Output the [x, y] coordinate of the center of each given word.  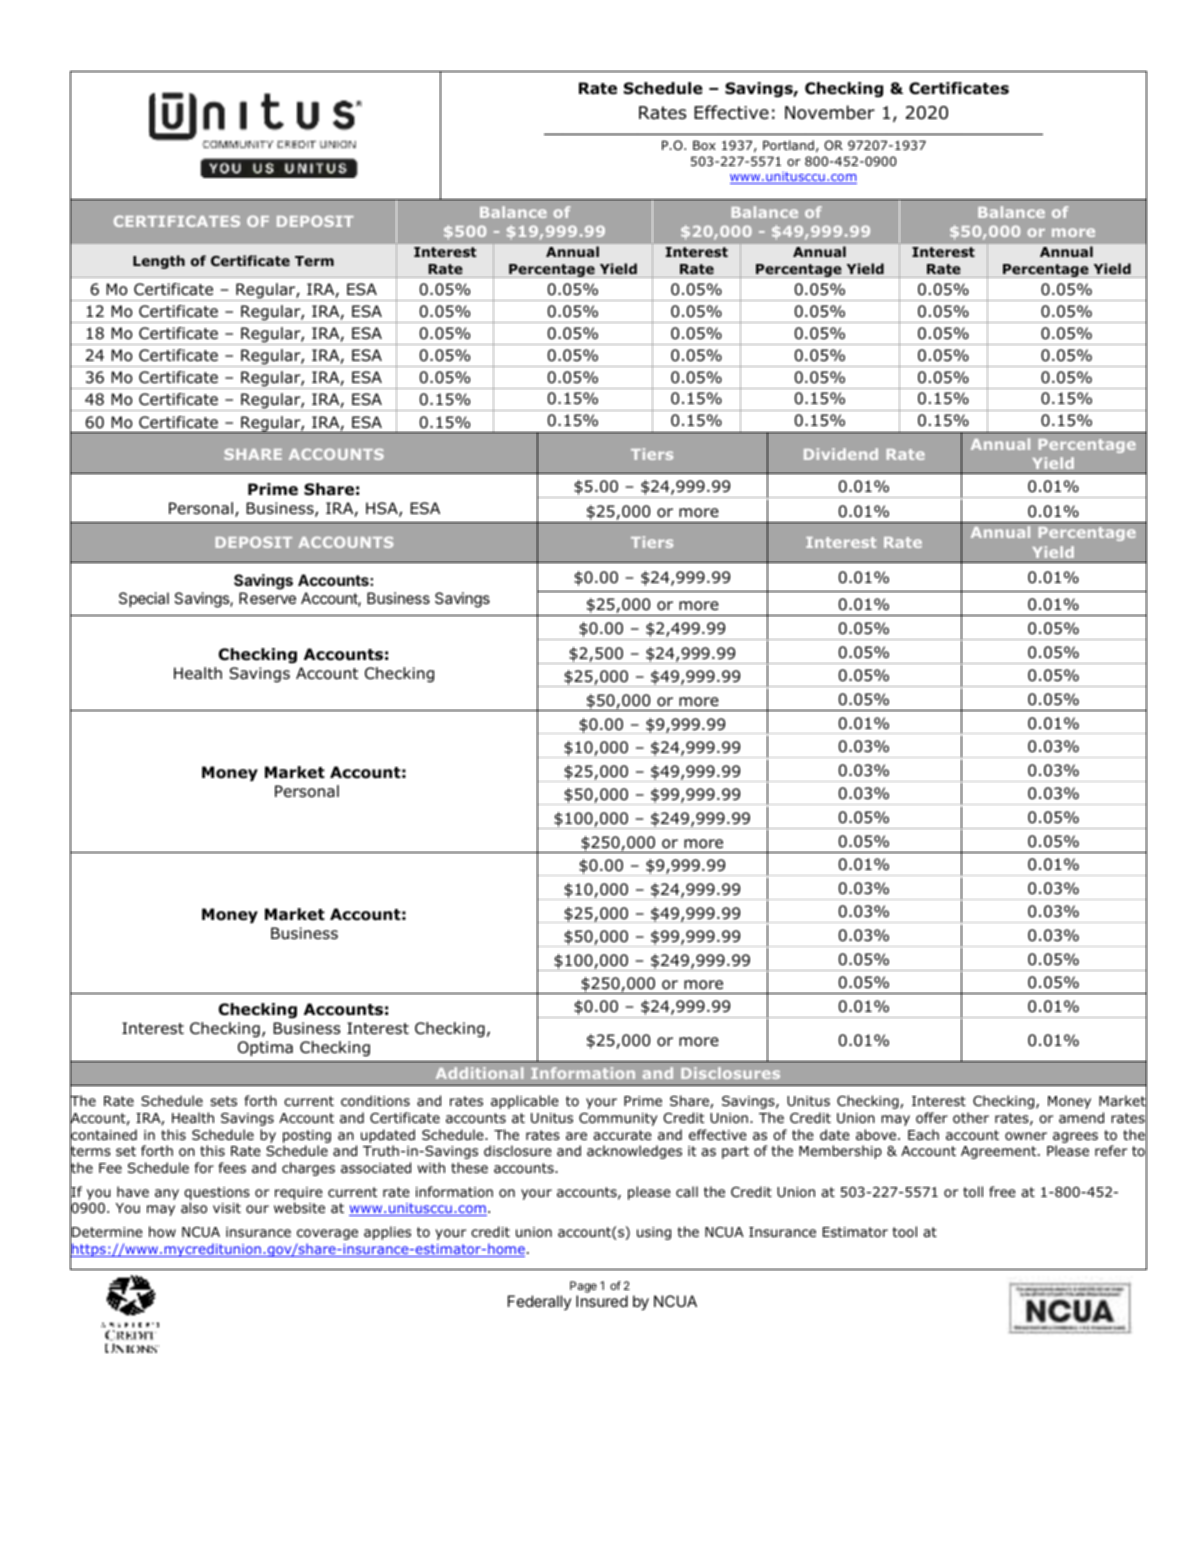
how [162, 1232]
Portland [788, 145]
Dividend [841, 454]
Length [159, 262]
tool [905, 1231]
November [830, 112]
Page [583, 1287]
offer [932, 1118]
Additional [479, 1073]
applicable [525, 1102]
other [971, 1118]
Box [704, 145]
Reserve [267, 598]
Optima [265, 1048]
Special [144, 599]
